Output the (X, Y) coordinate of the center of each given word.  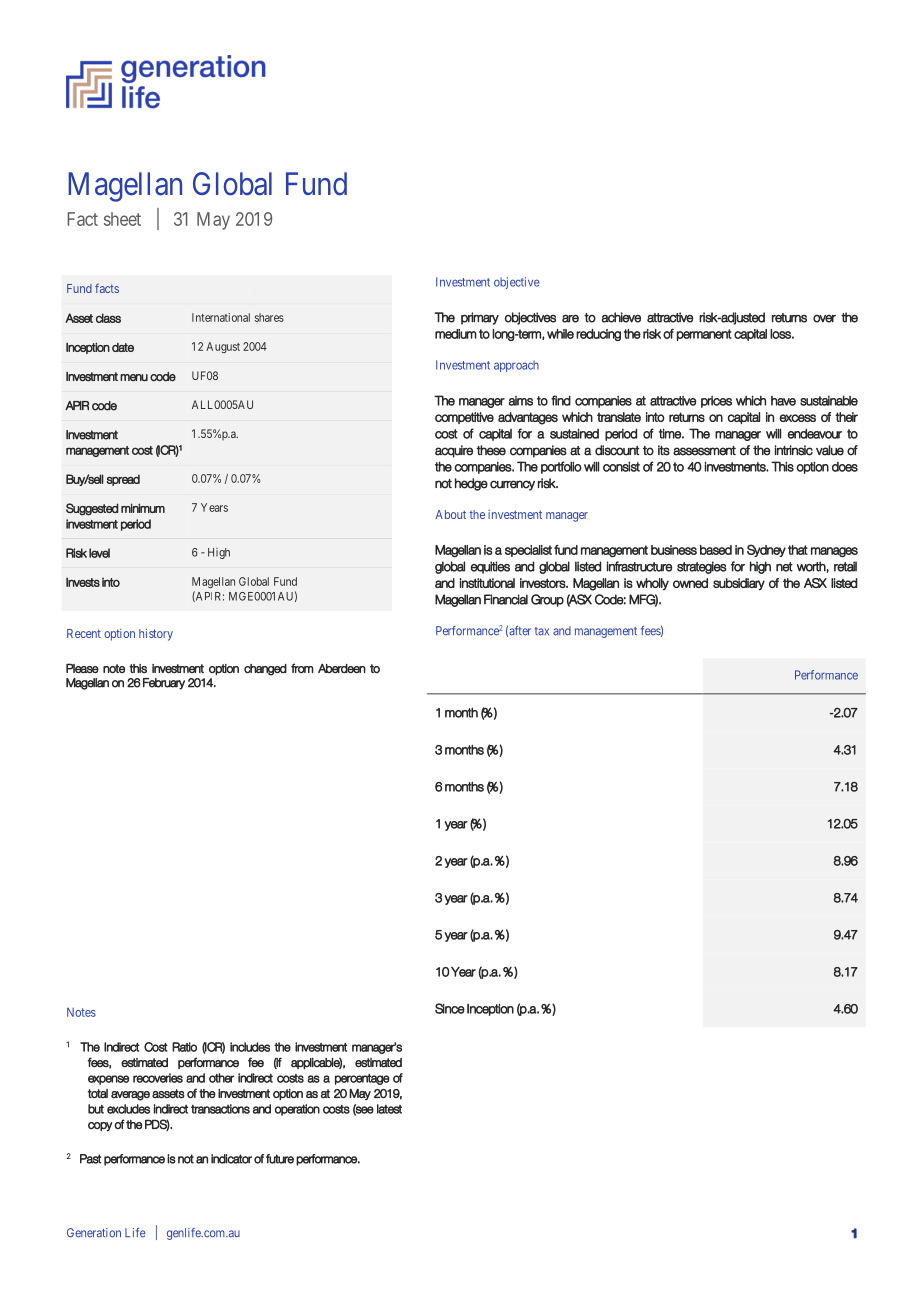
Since (450, 1008)
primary (480, 318)
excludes (128, 1109)
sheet (122, 219)
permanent (704, 335)
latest (389, 1109)
